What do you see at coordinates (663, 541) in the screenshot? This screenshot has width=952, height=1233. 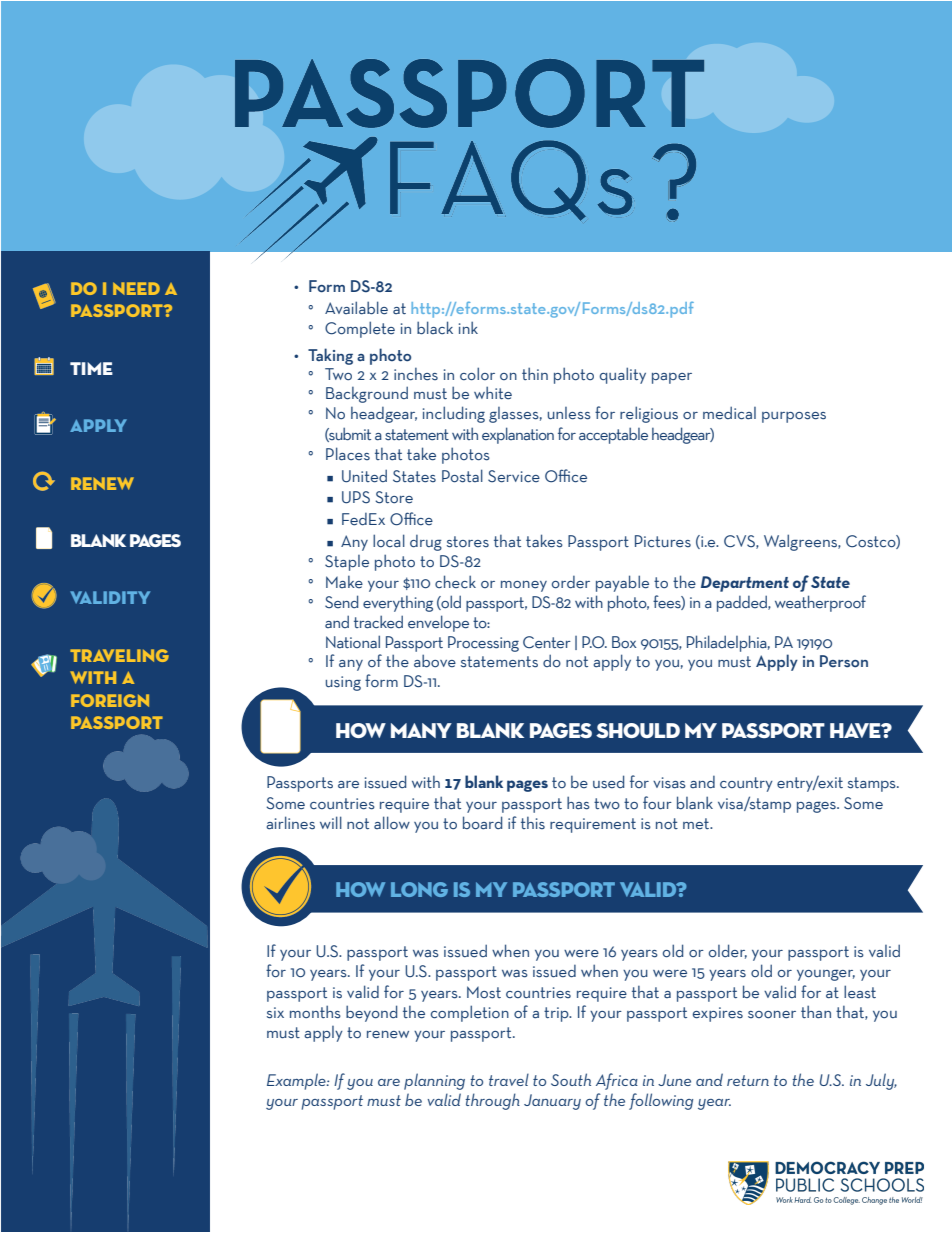 I see `Pictures` at bounding box center [663, 541].
